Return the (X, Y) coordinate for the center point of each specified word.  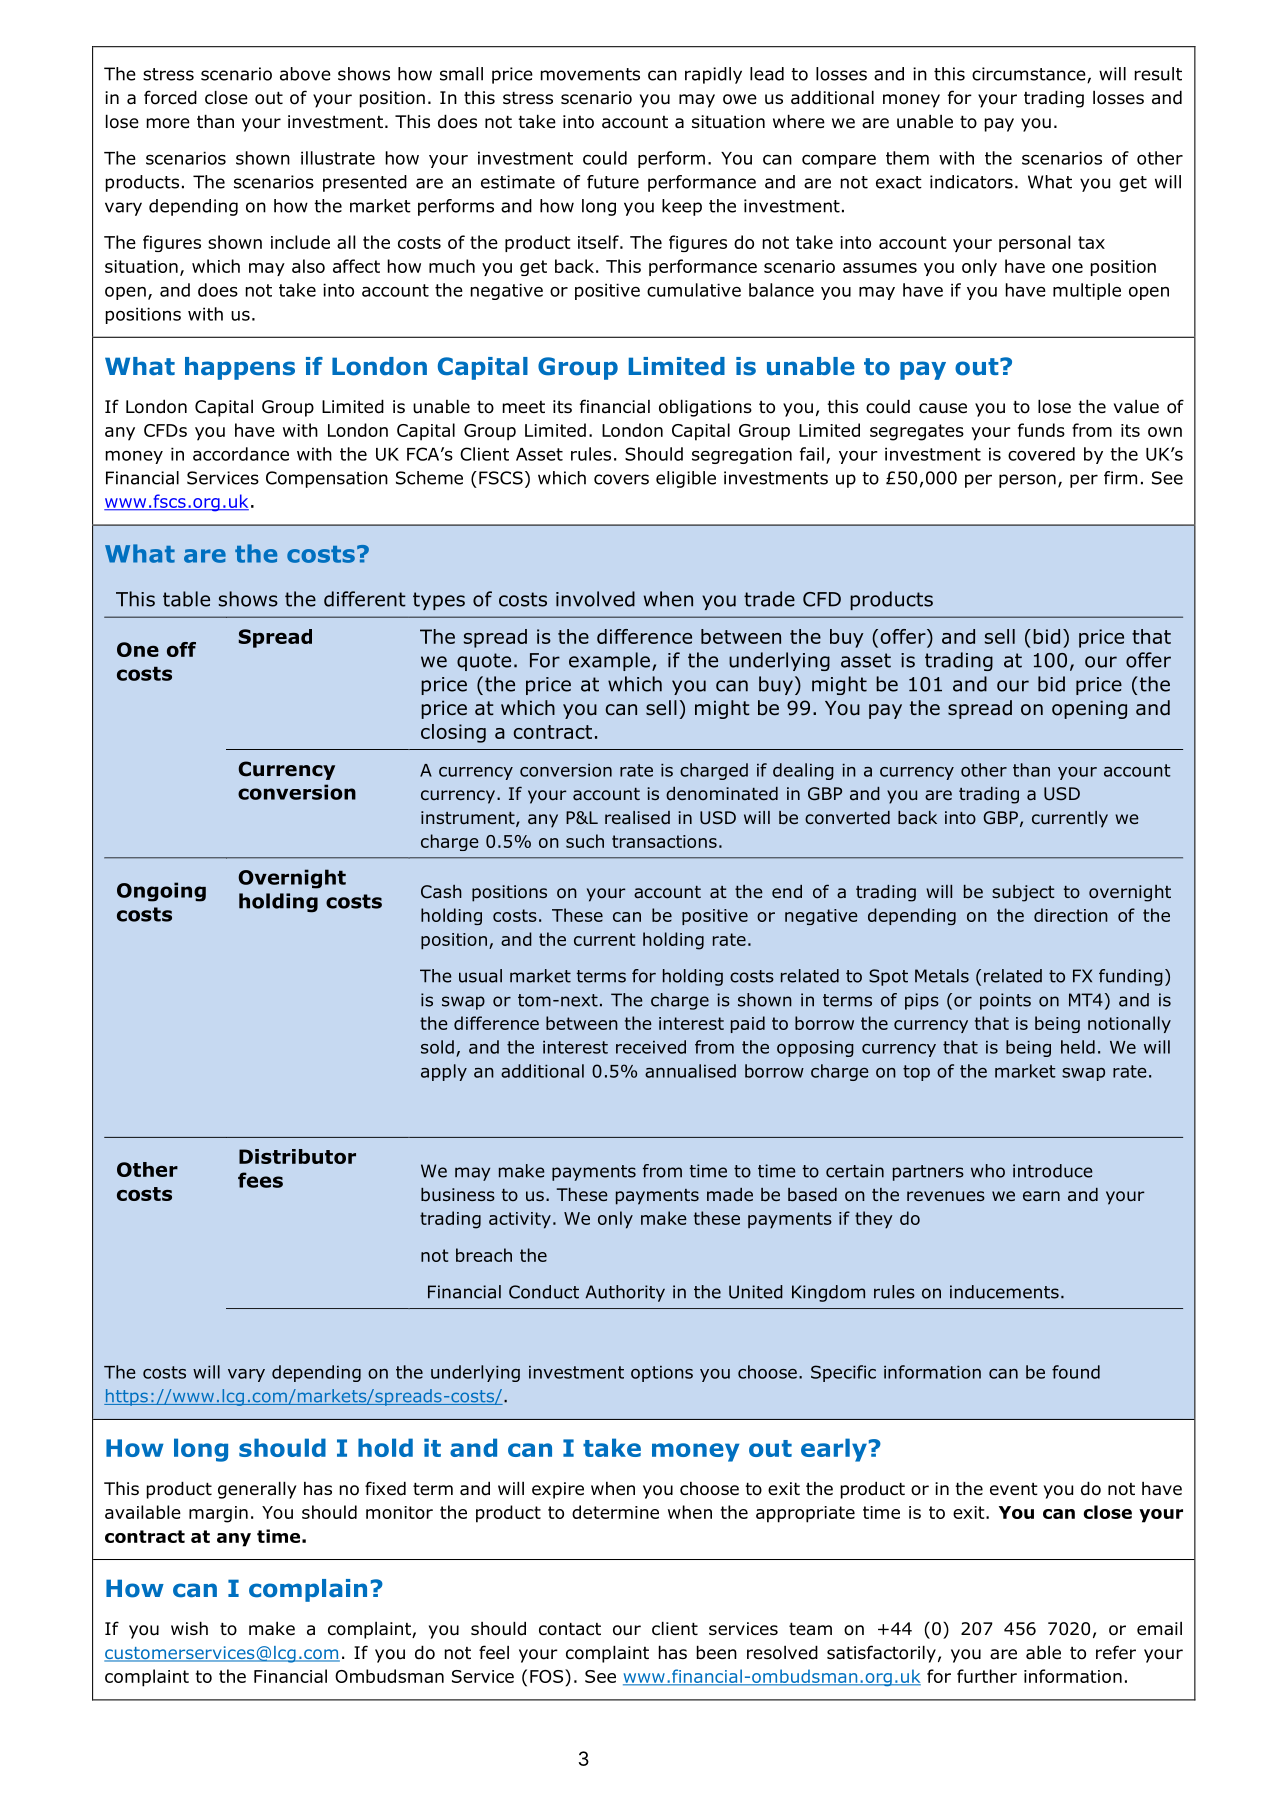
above (305, 74)
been (717, 1652)
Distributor (297, 1156)
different (365, 599)
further (987, 1676)
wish (189, 1628)
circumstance (1030, 75)
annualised (690, 1071)
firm (1120, 478)
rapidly (713, 75)
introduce (1053, 1171)
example (609, 661)
